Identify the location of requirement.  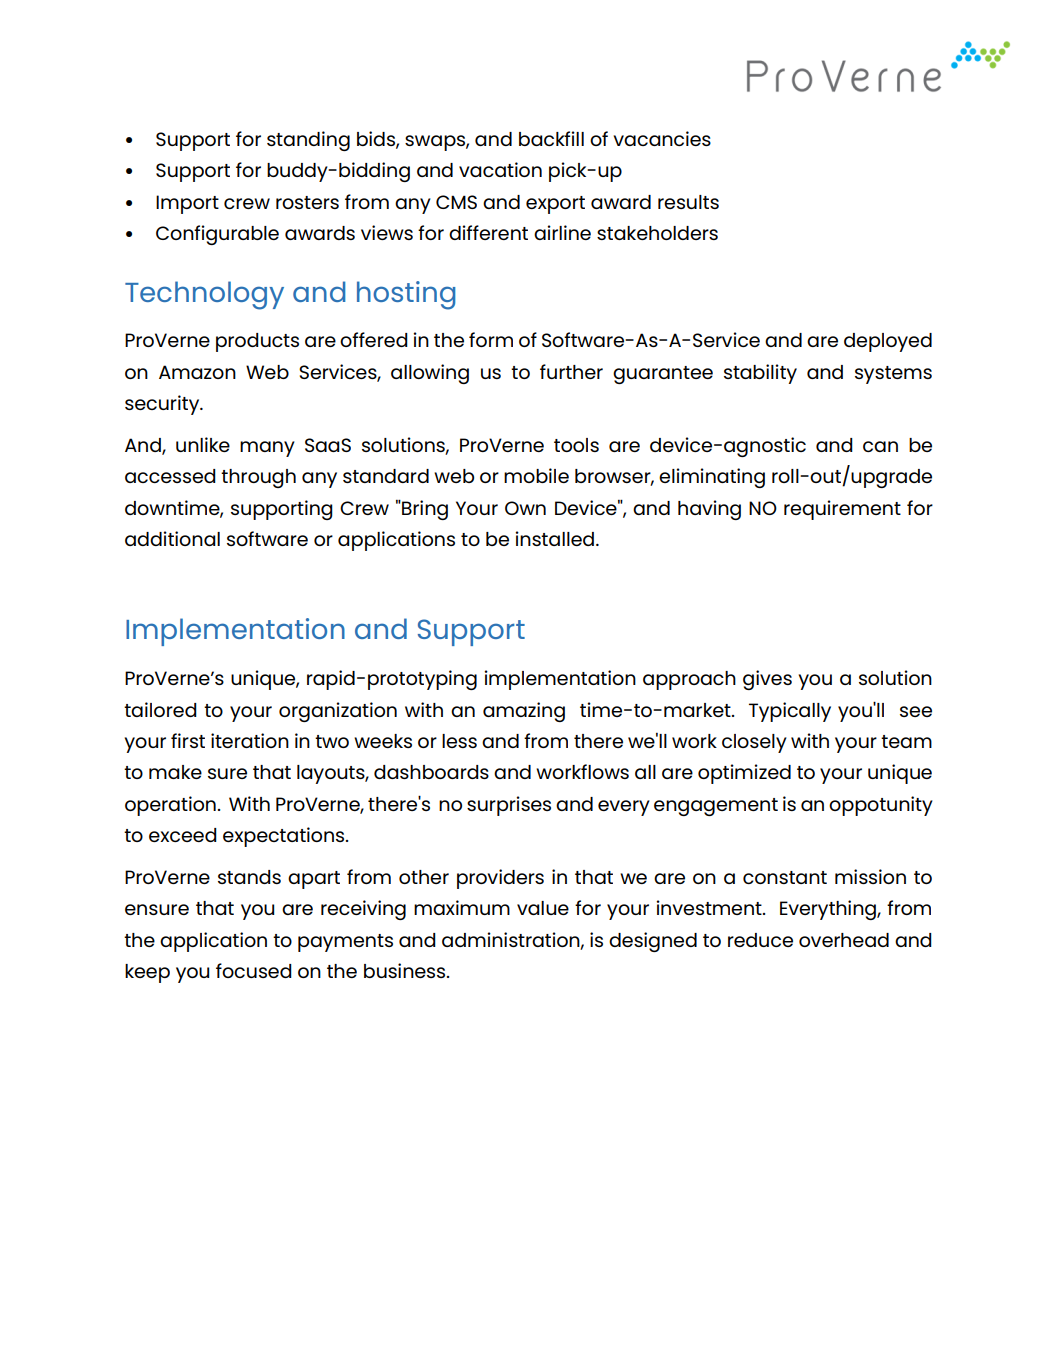
(842, 510).
